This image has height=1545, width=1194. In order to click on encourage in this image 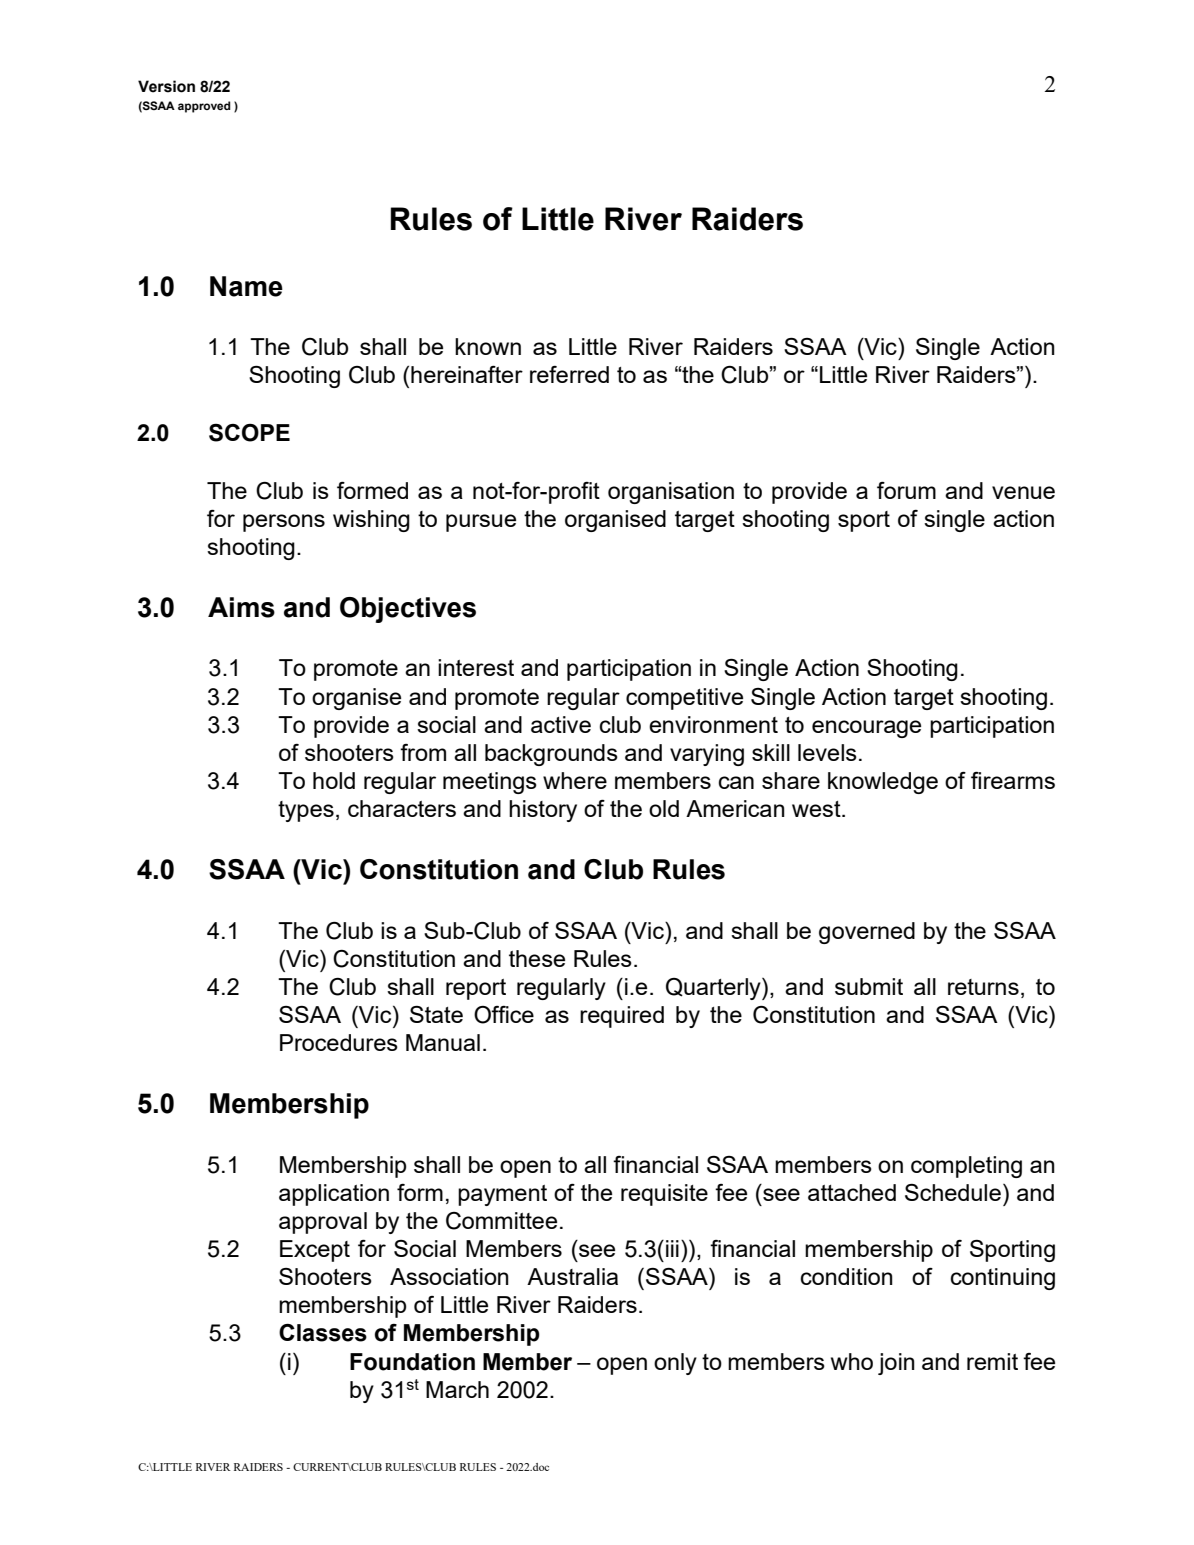, I will do `click(866, 729)`.
